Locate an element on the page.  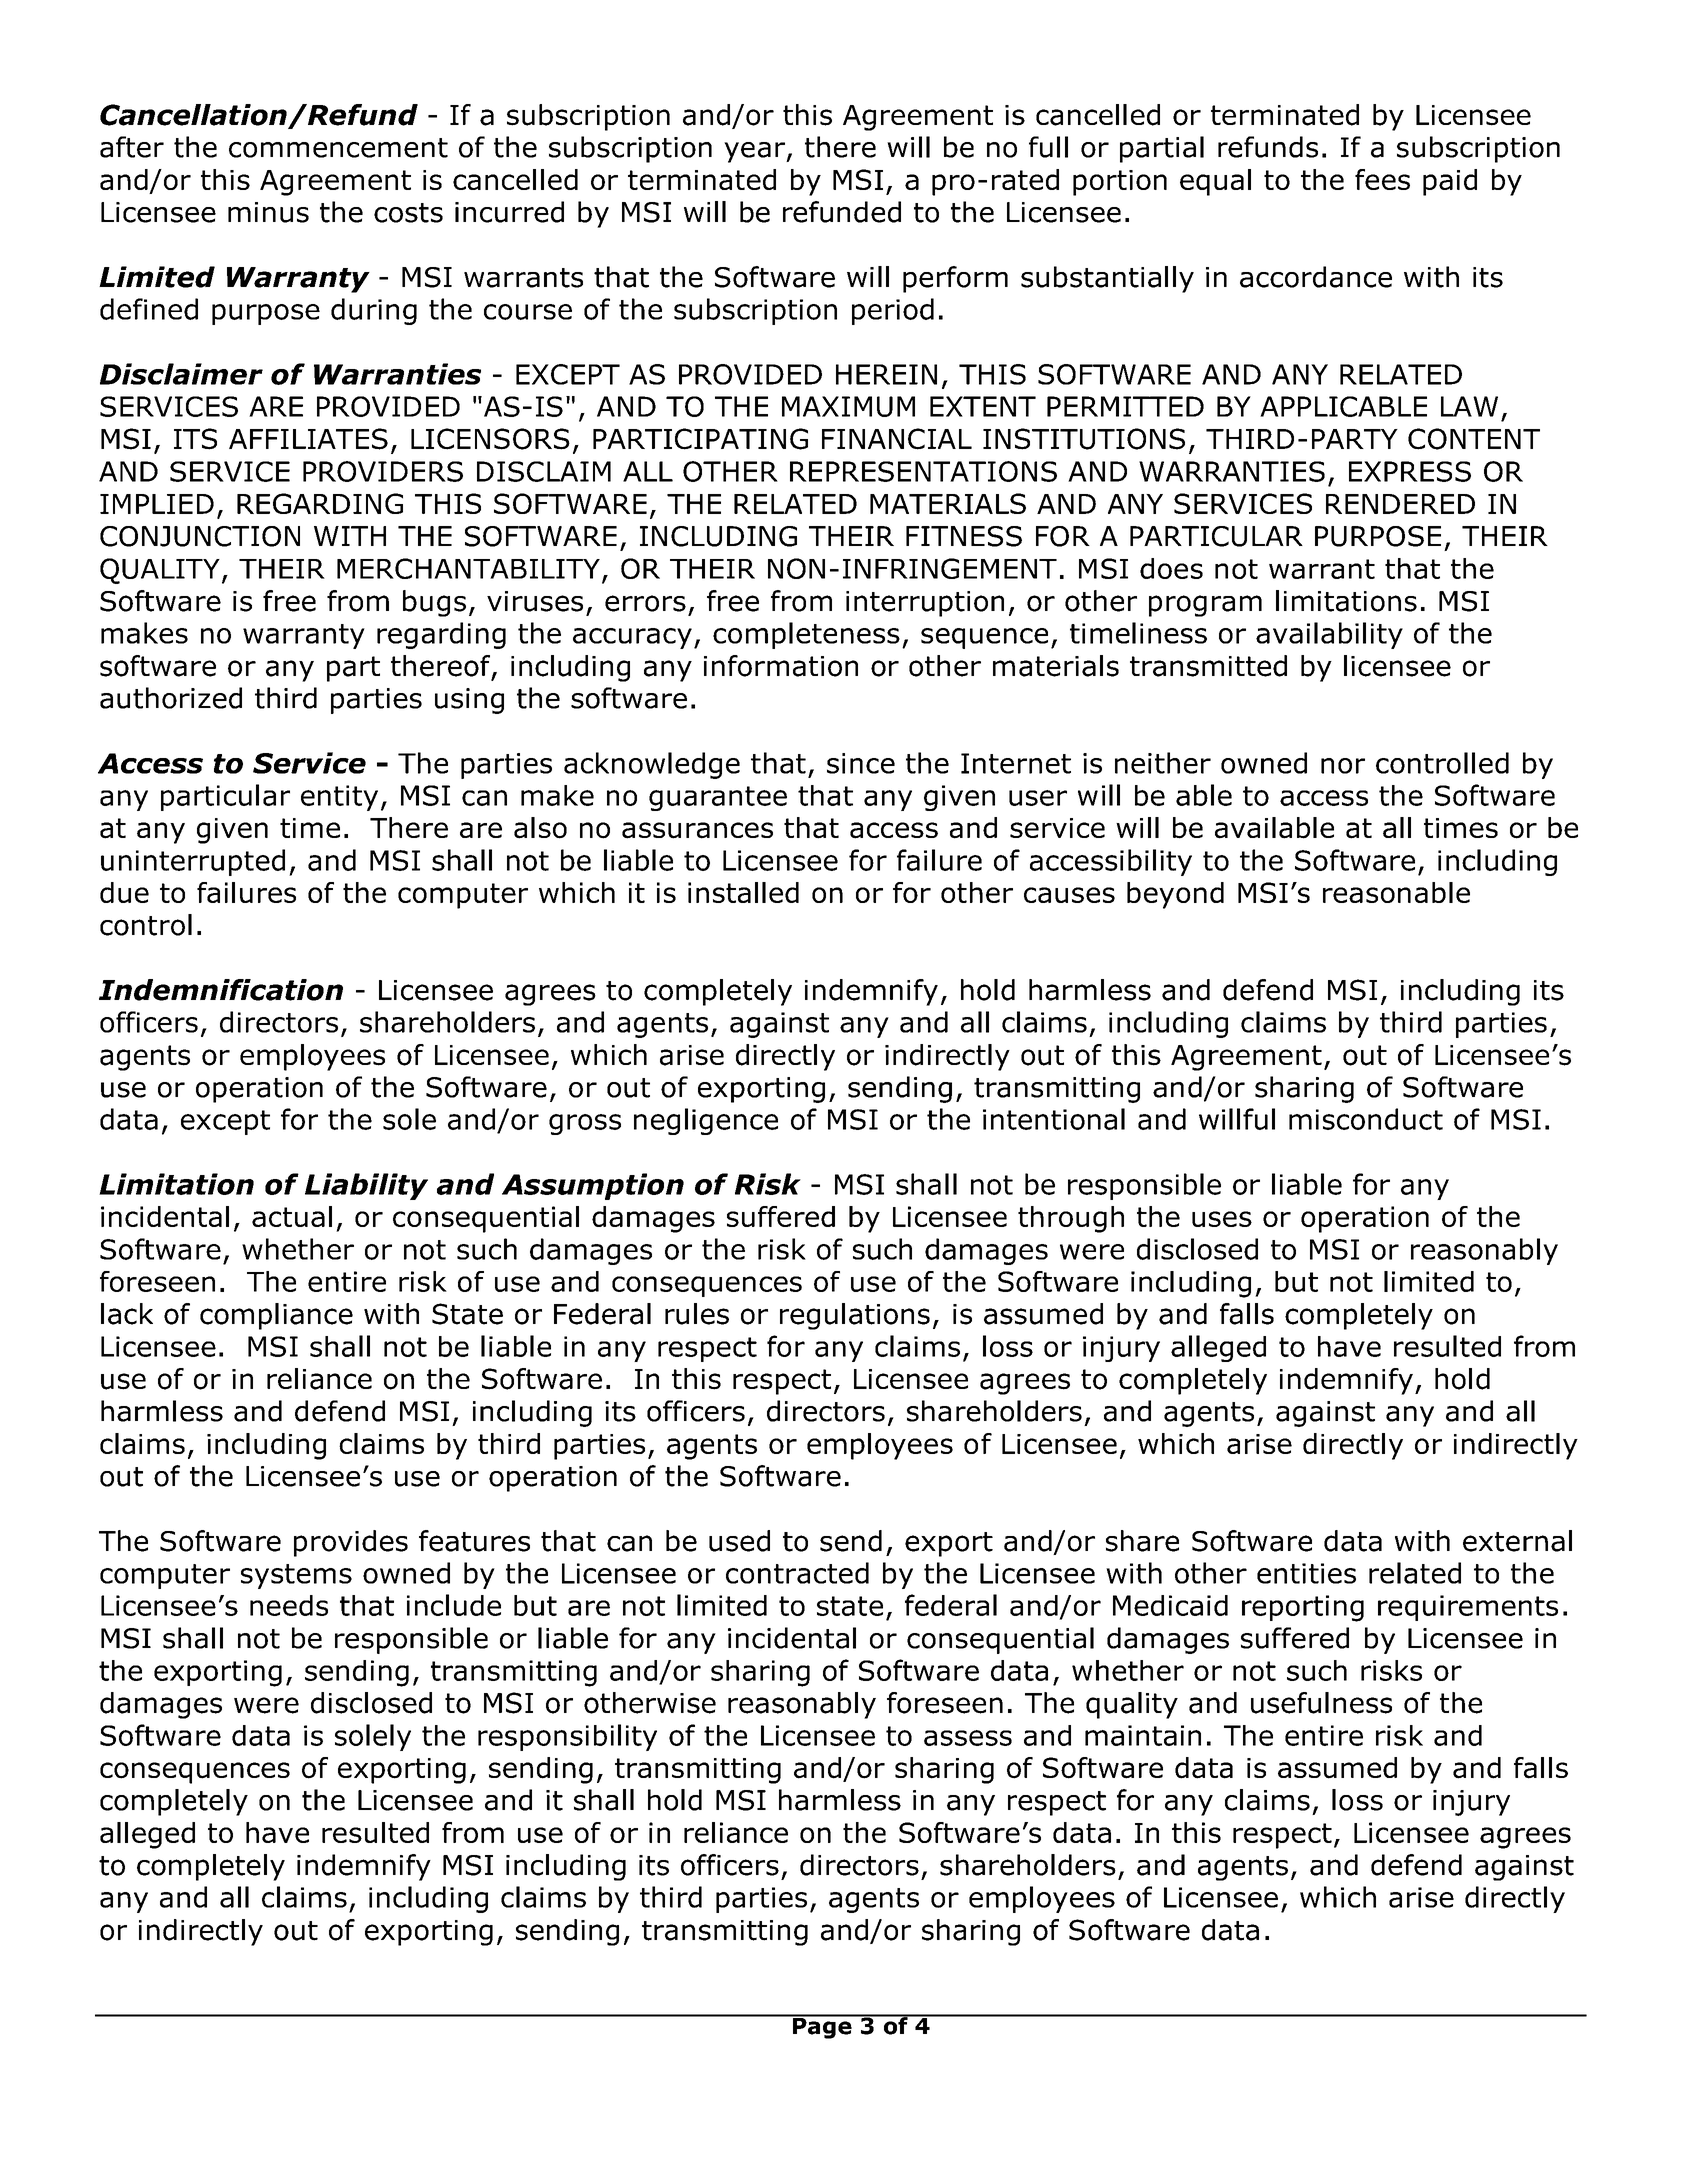
entity is located at coordinates (339, 798).
